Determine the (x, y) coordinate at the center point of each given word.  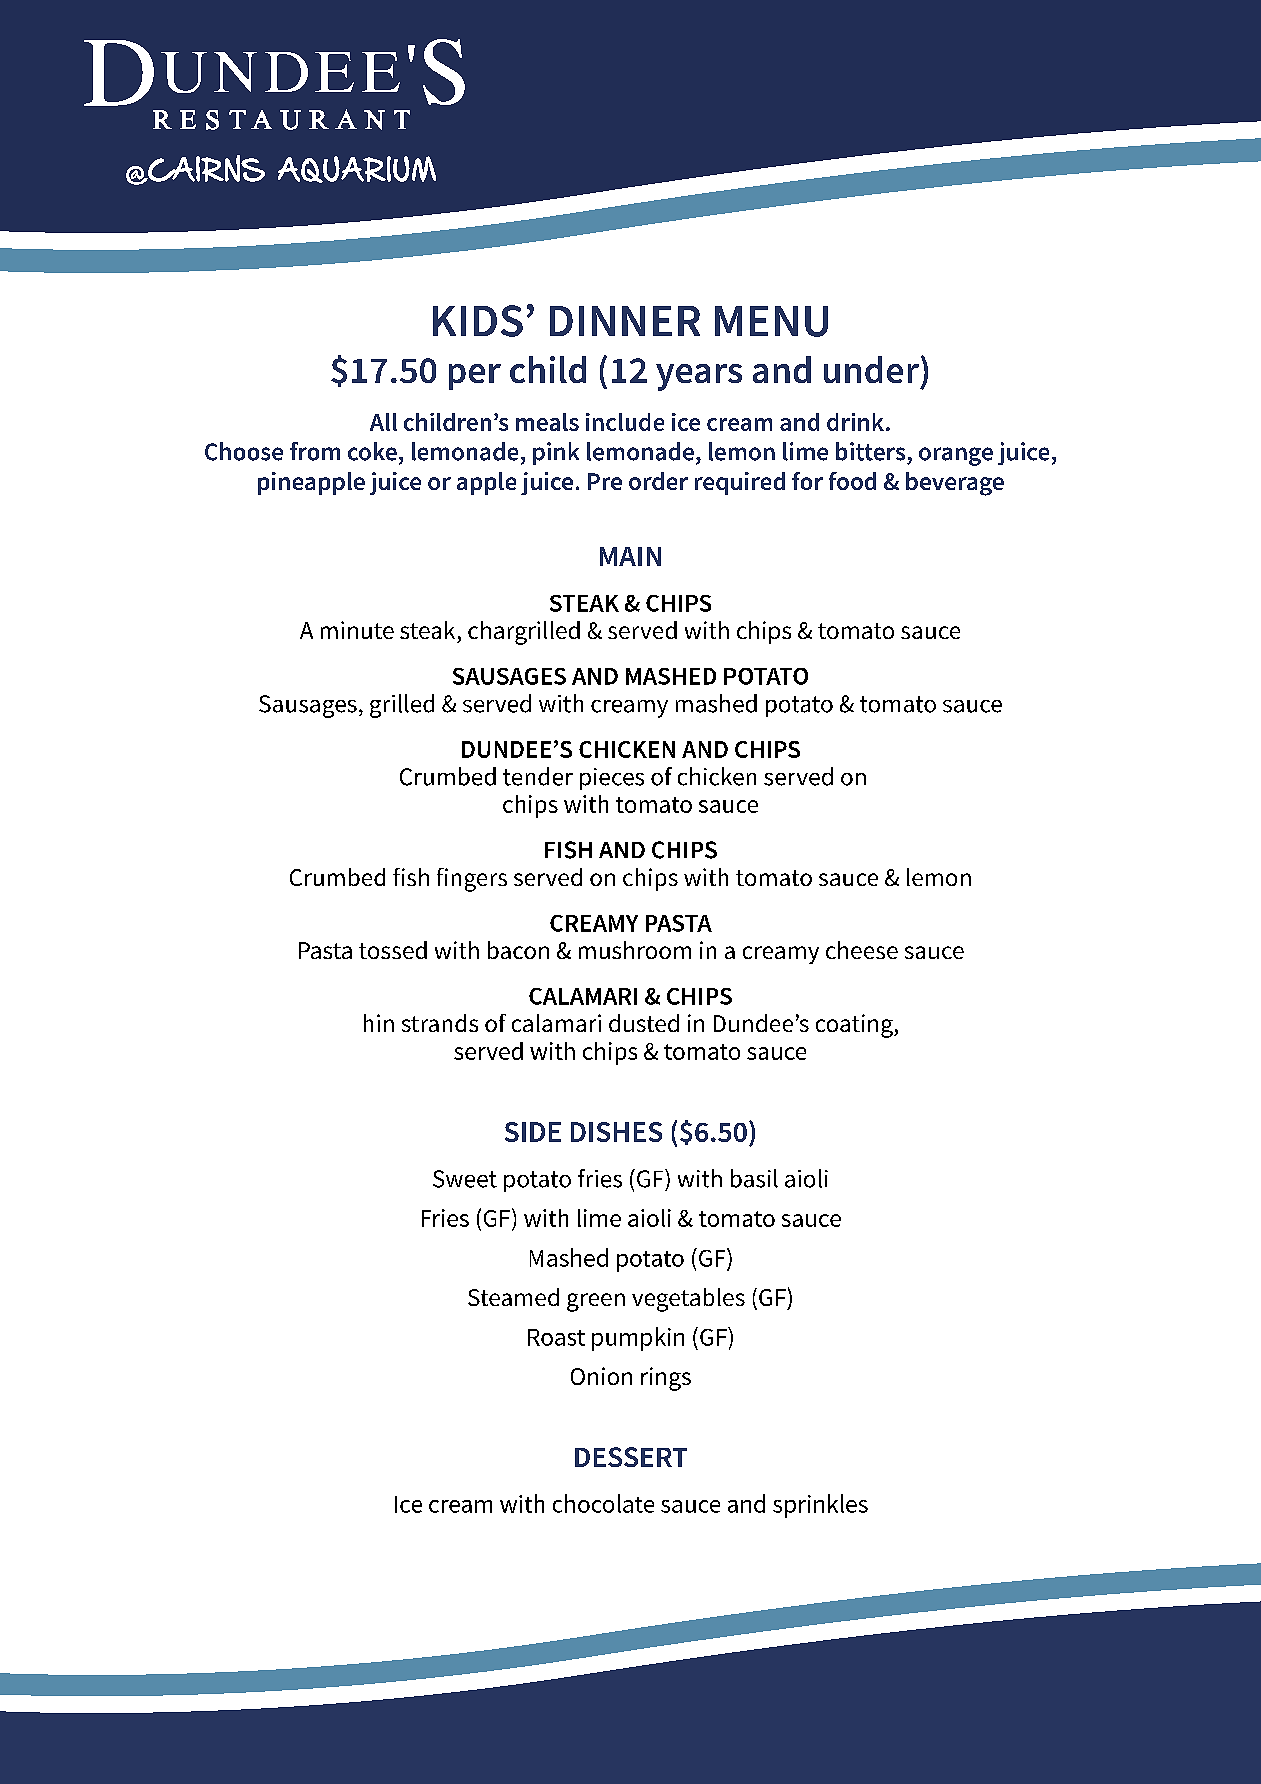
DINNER (625, 321)
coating (855, 1026)
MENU (771, 321)
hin (379, 1023)
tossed (393, 950)
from (315, 451)
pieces (612, 779)
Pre (605, 481)
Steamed (513, 1297)
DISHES (616, 1132)
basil (754, 1178)
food (852, 481)
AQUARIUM (357, 169)
